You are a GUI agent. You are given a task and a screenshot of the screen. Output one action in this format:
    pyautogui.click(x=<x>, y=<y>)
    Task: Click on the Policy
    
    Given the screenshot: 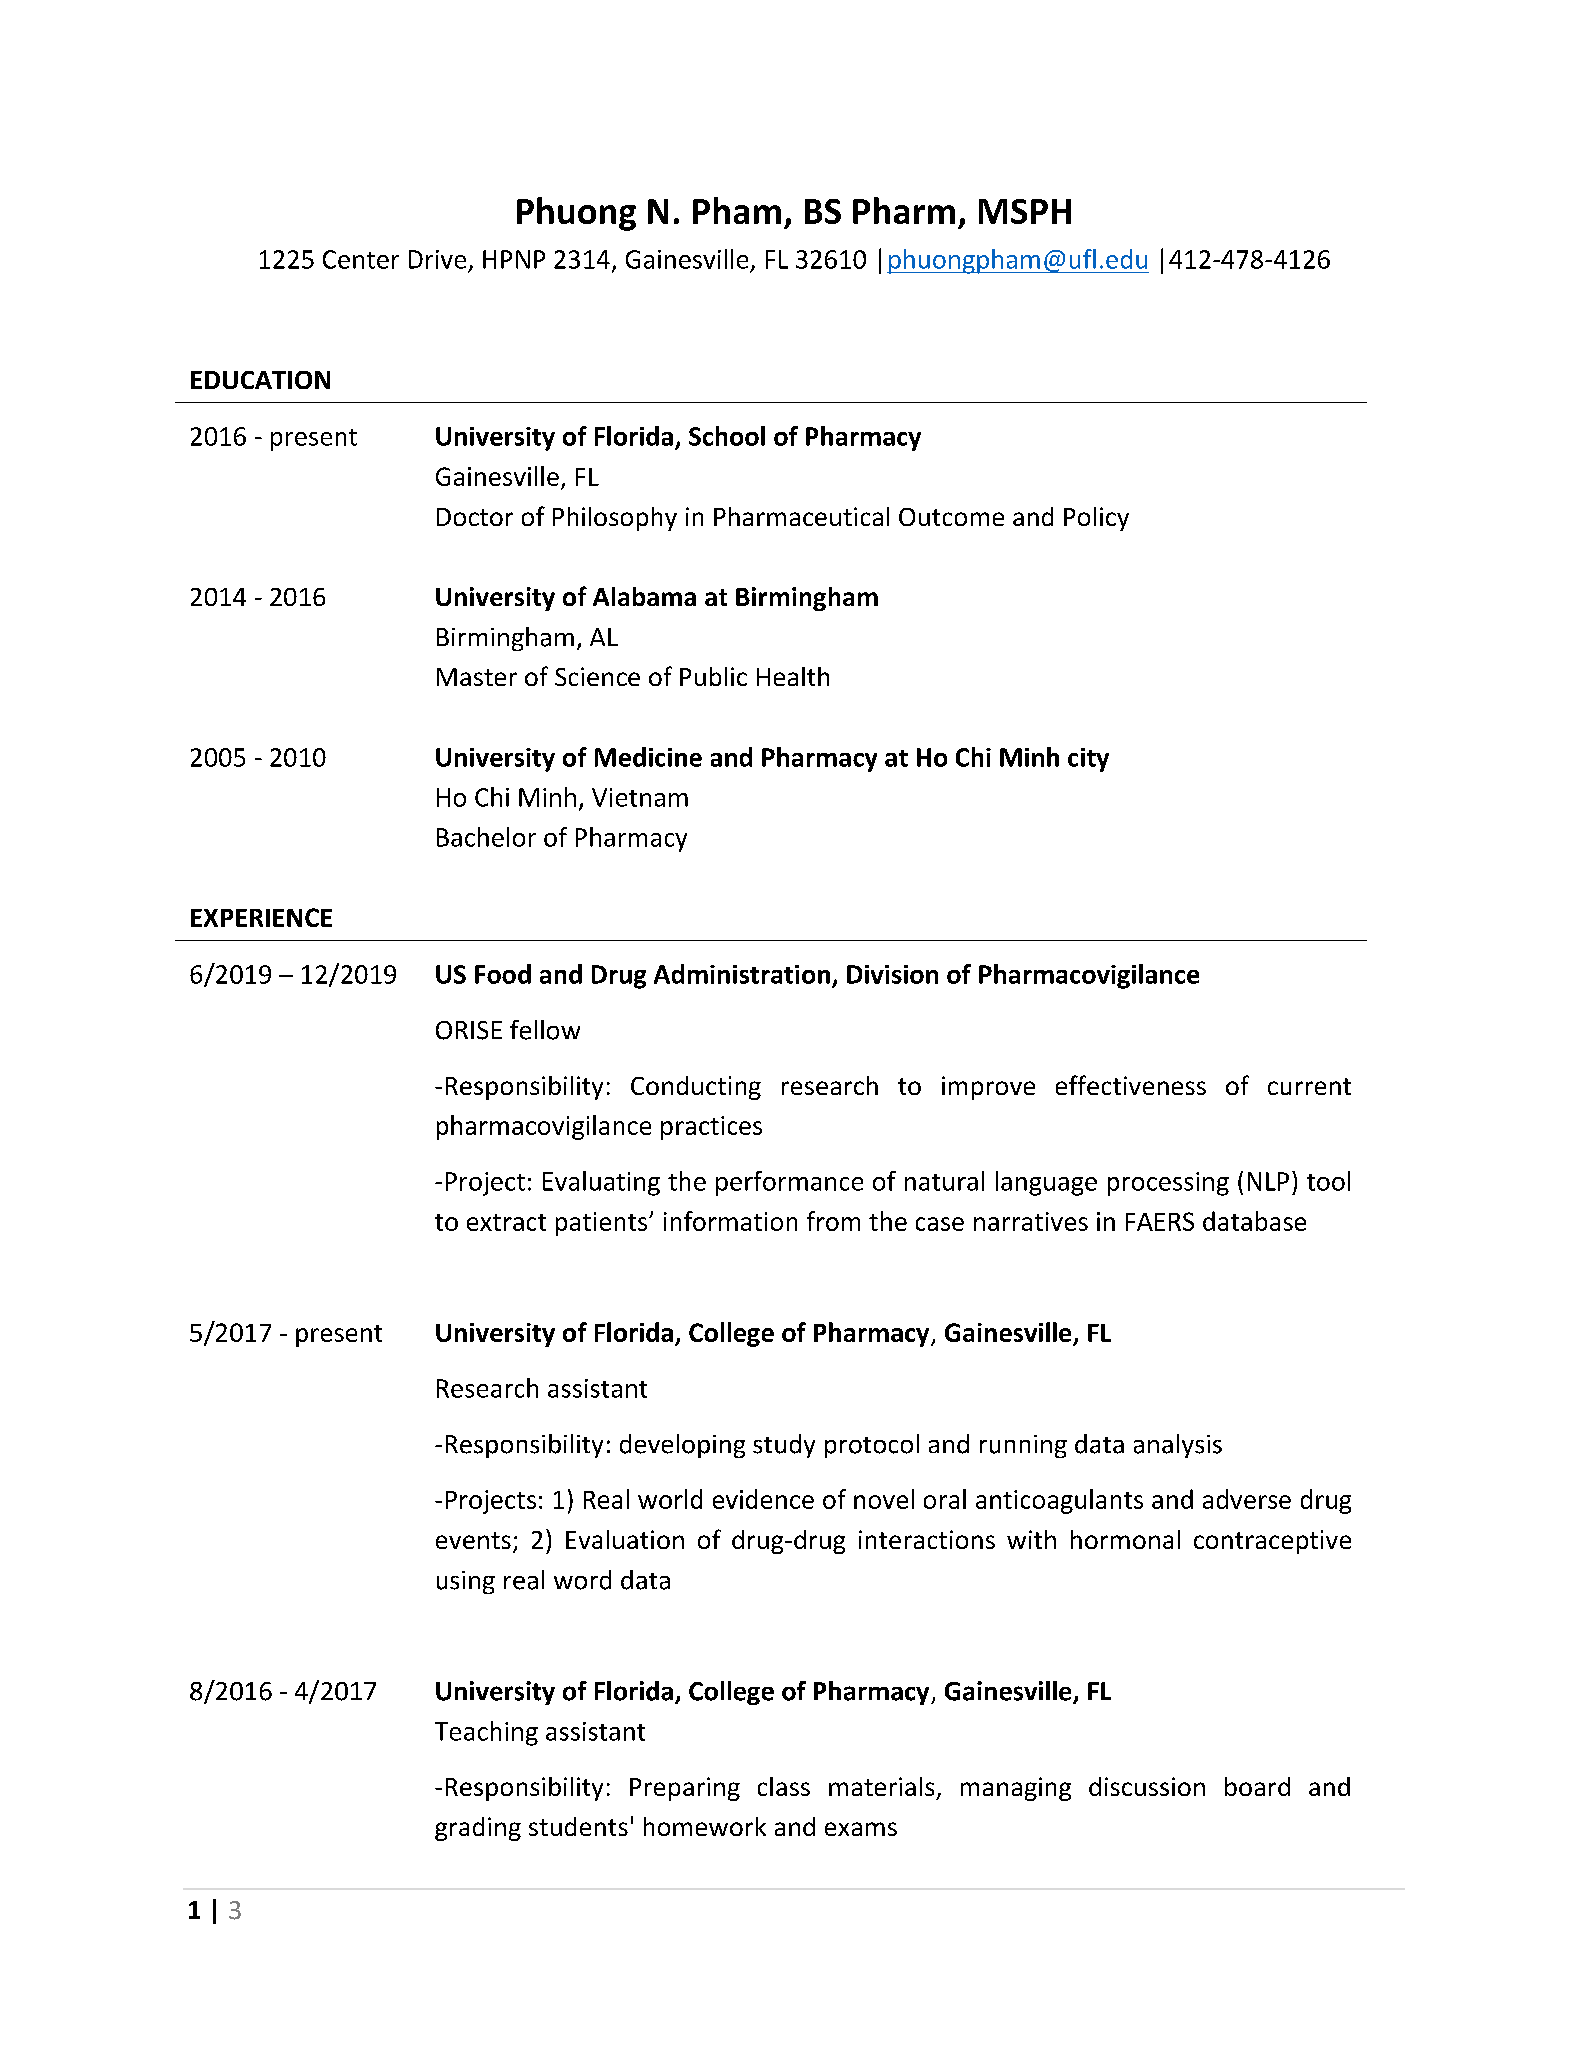 What is the action you would take?
    pyautogui.click(x=1096, y=519)
